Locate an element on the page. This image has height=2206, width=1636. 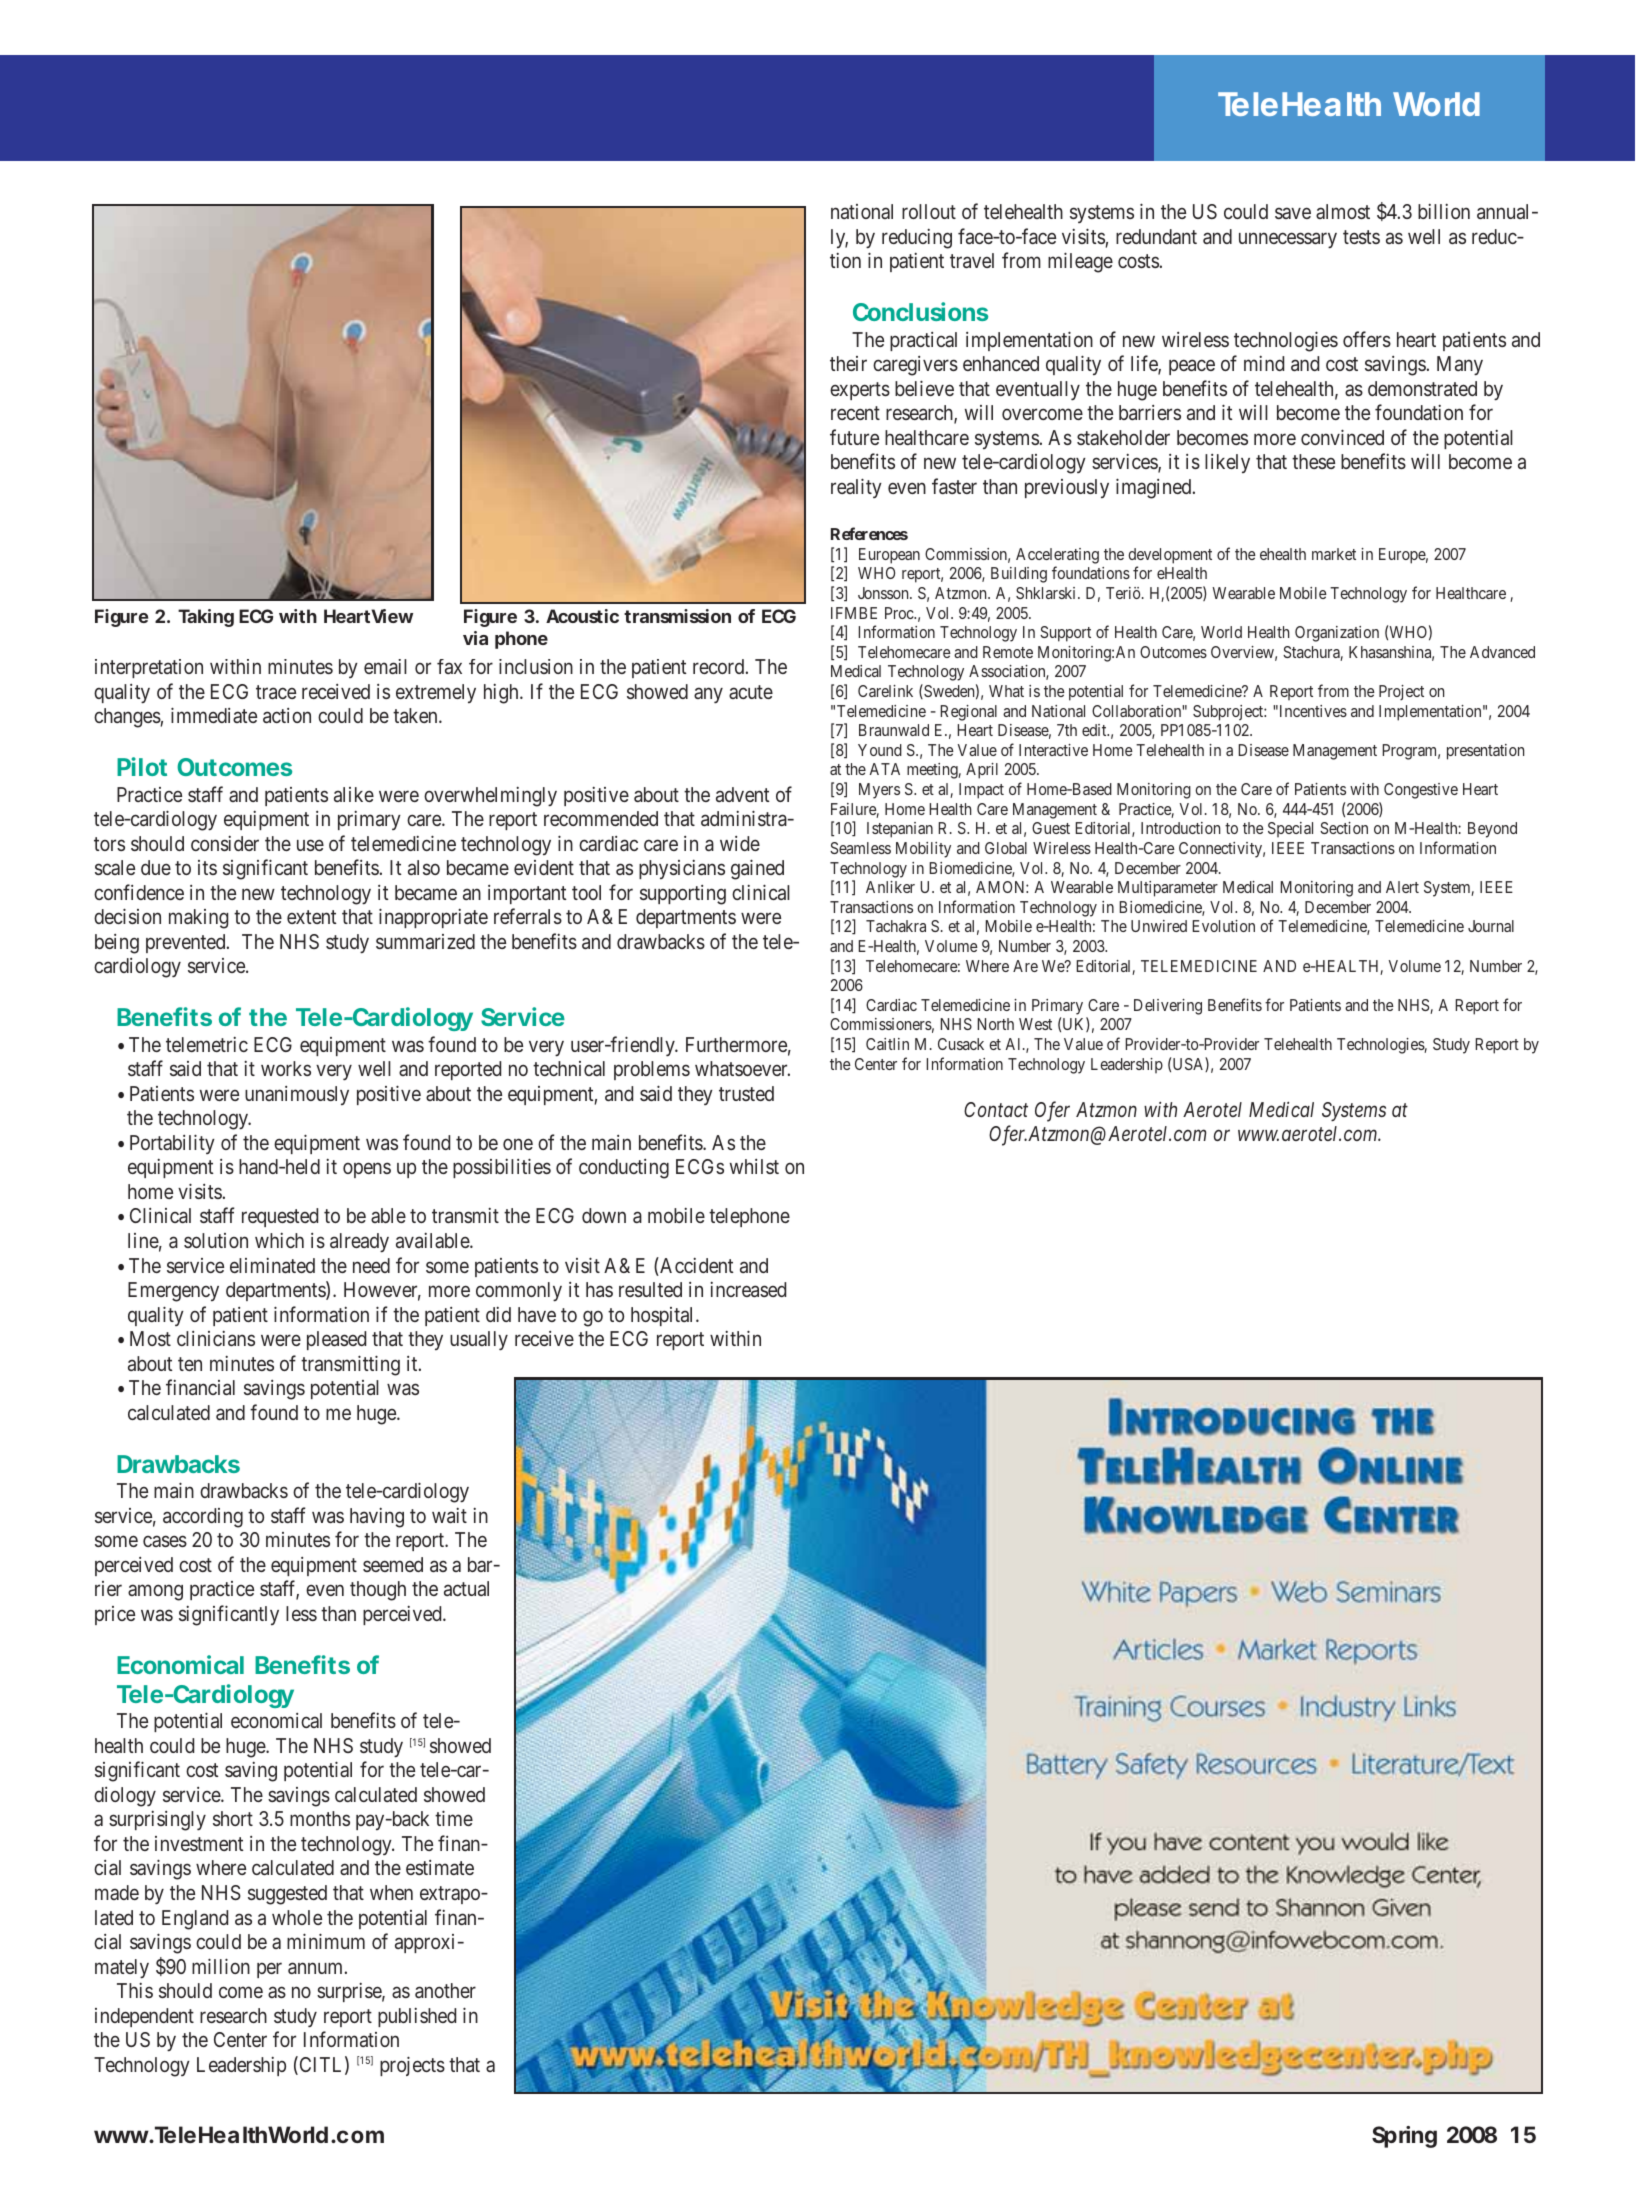
eliminated is located at coordinates (272, 1265).
